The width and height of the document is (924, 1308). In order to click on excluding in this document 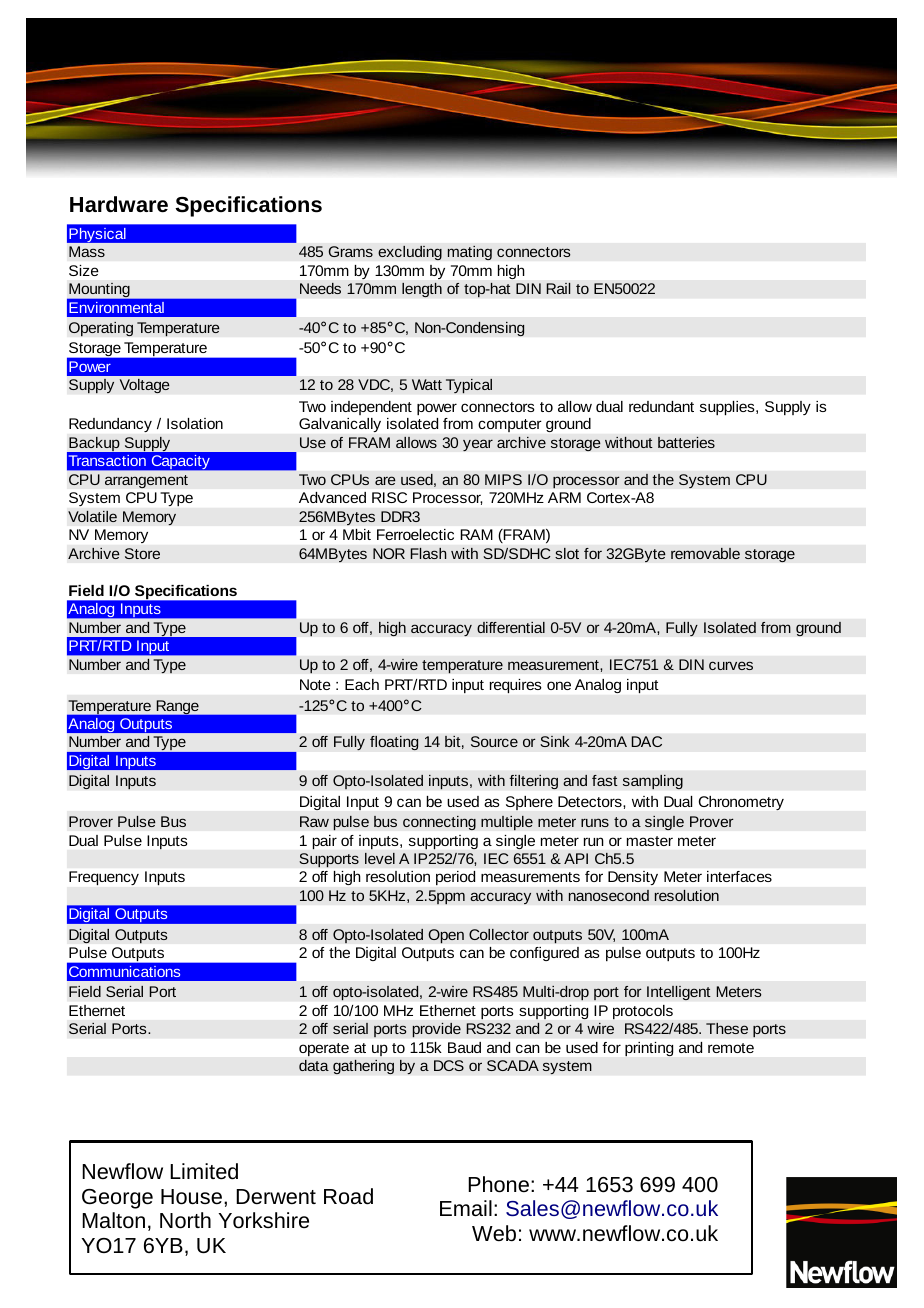, I will do `click(410, 253)`.
